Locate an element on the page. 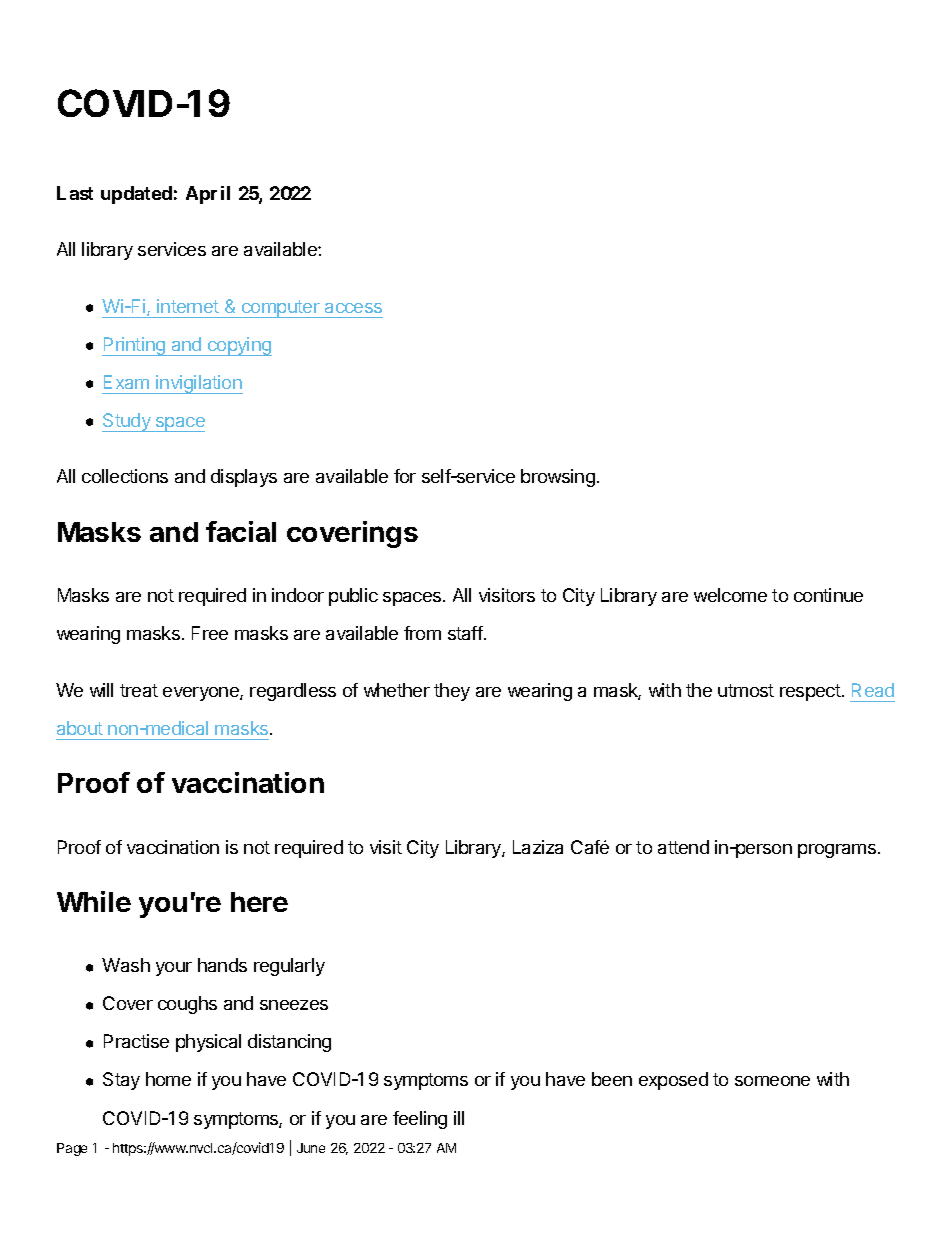 This document has width=952, height=1233. browsing is located at coordinates (558, 478).
